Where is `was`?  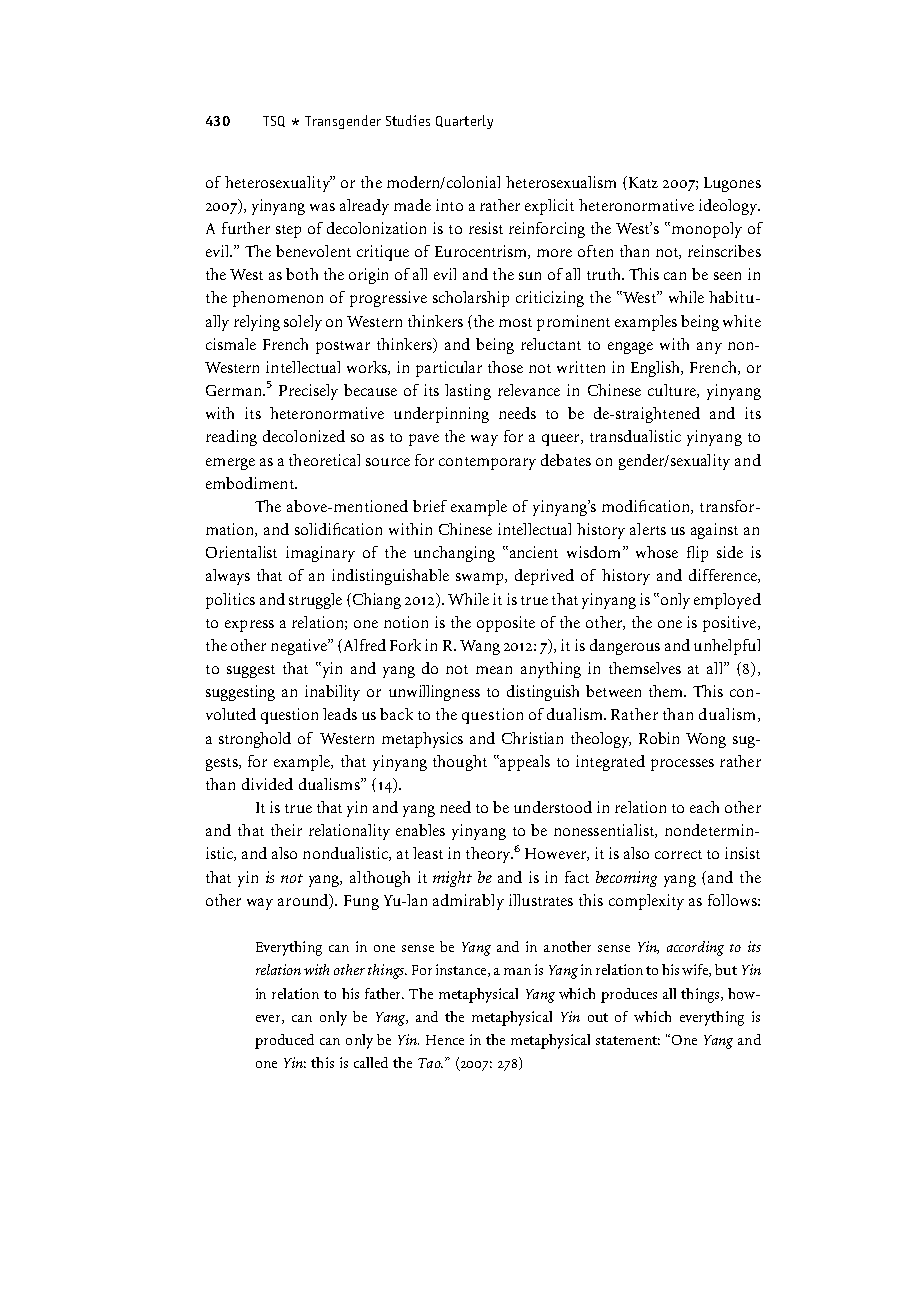
was is located at coordinates (322, 207).
